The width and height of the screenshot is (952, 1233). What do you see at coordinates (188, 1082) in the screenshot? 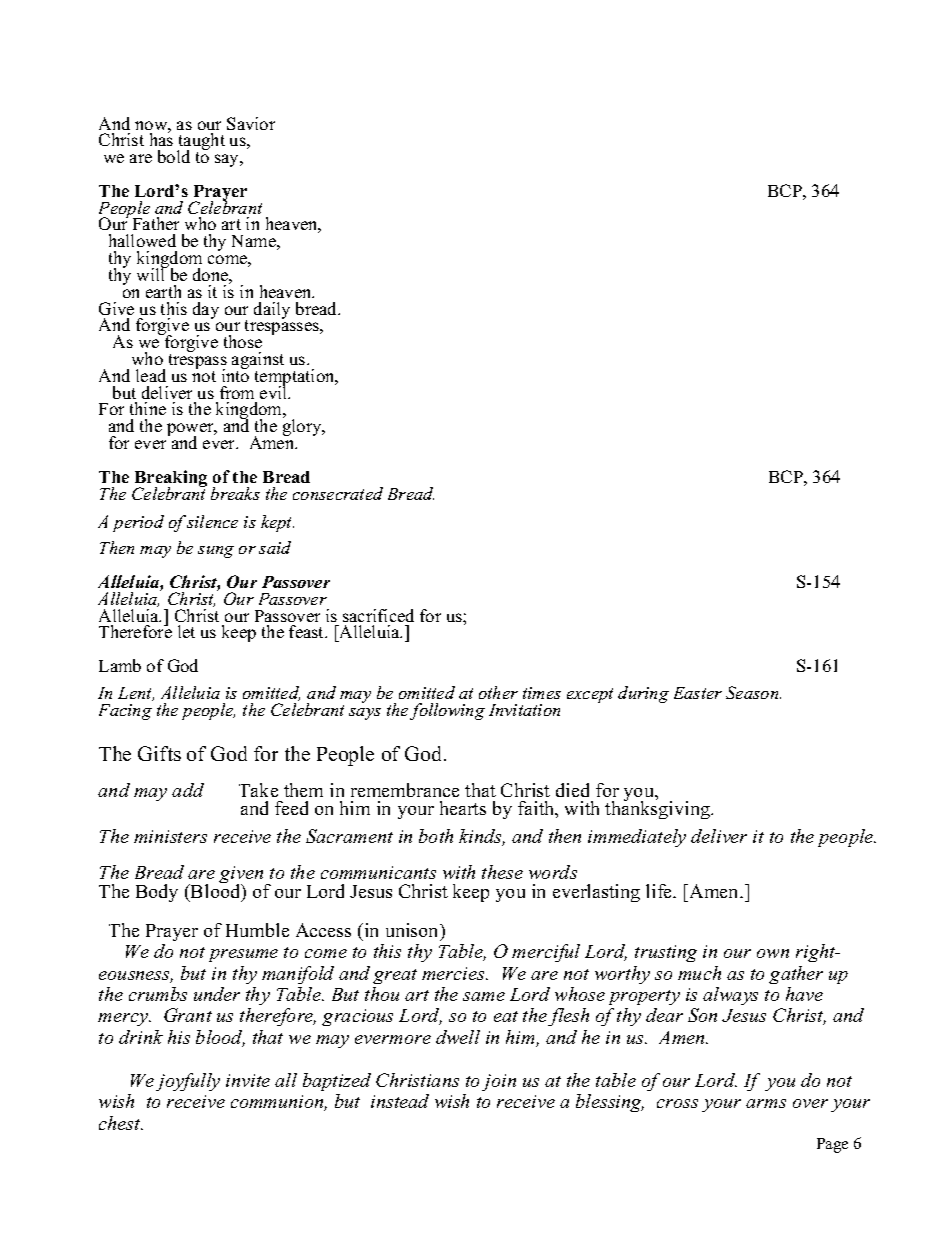
I see `joyfully` at bounding box center [188, 1082].
